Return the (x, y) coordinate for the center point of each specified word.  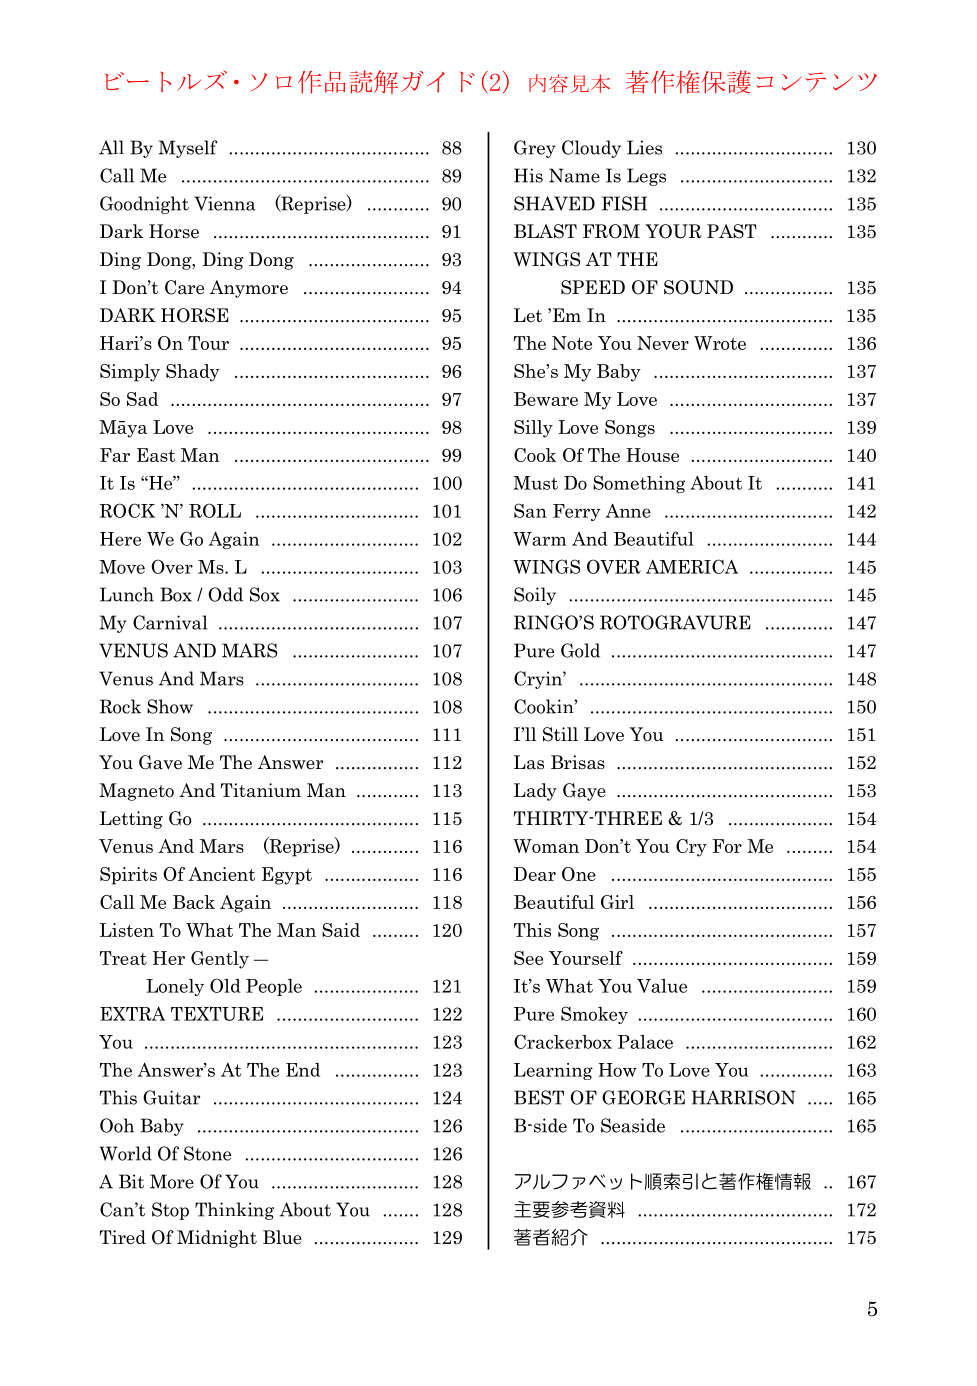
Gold (580, 650)
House (652, 455)
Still (560, 734)
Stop (170, 1211)
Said (341, 930)
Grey (535, 149)
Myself (187, 149)
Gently (220, 960)
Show (170, 706)
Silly (533, 429)
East (156, 455)
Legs (646, 177)
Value (662, 986)
